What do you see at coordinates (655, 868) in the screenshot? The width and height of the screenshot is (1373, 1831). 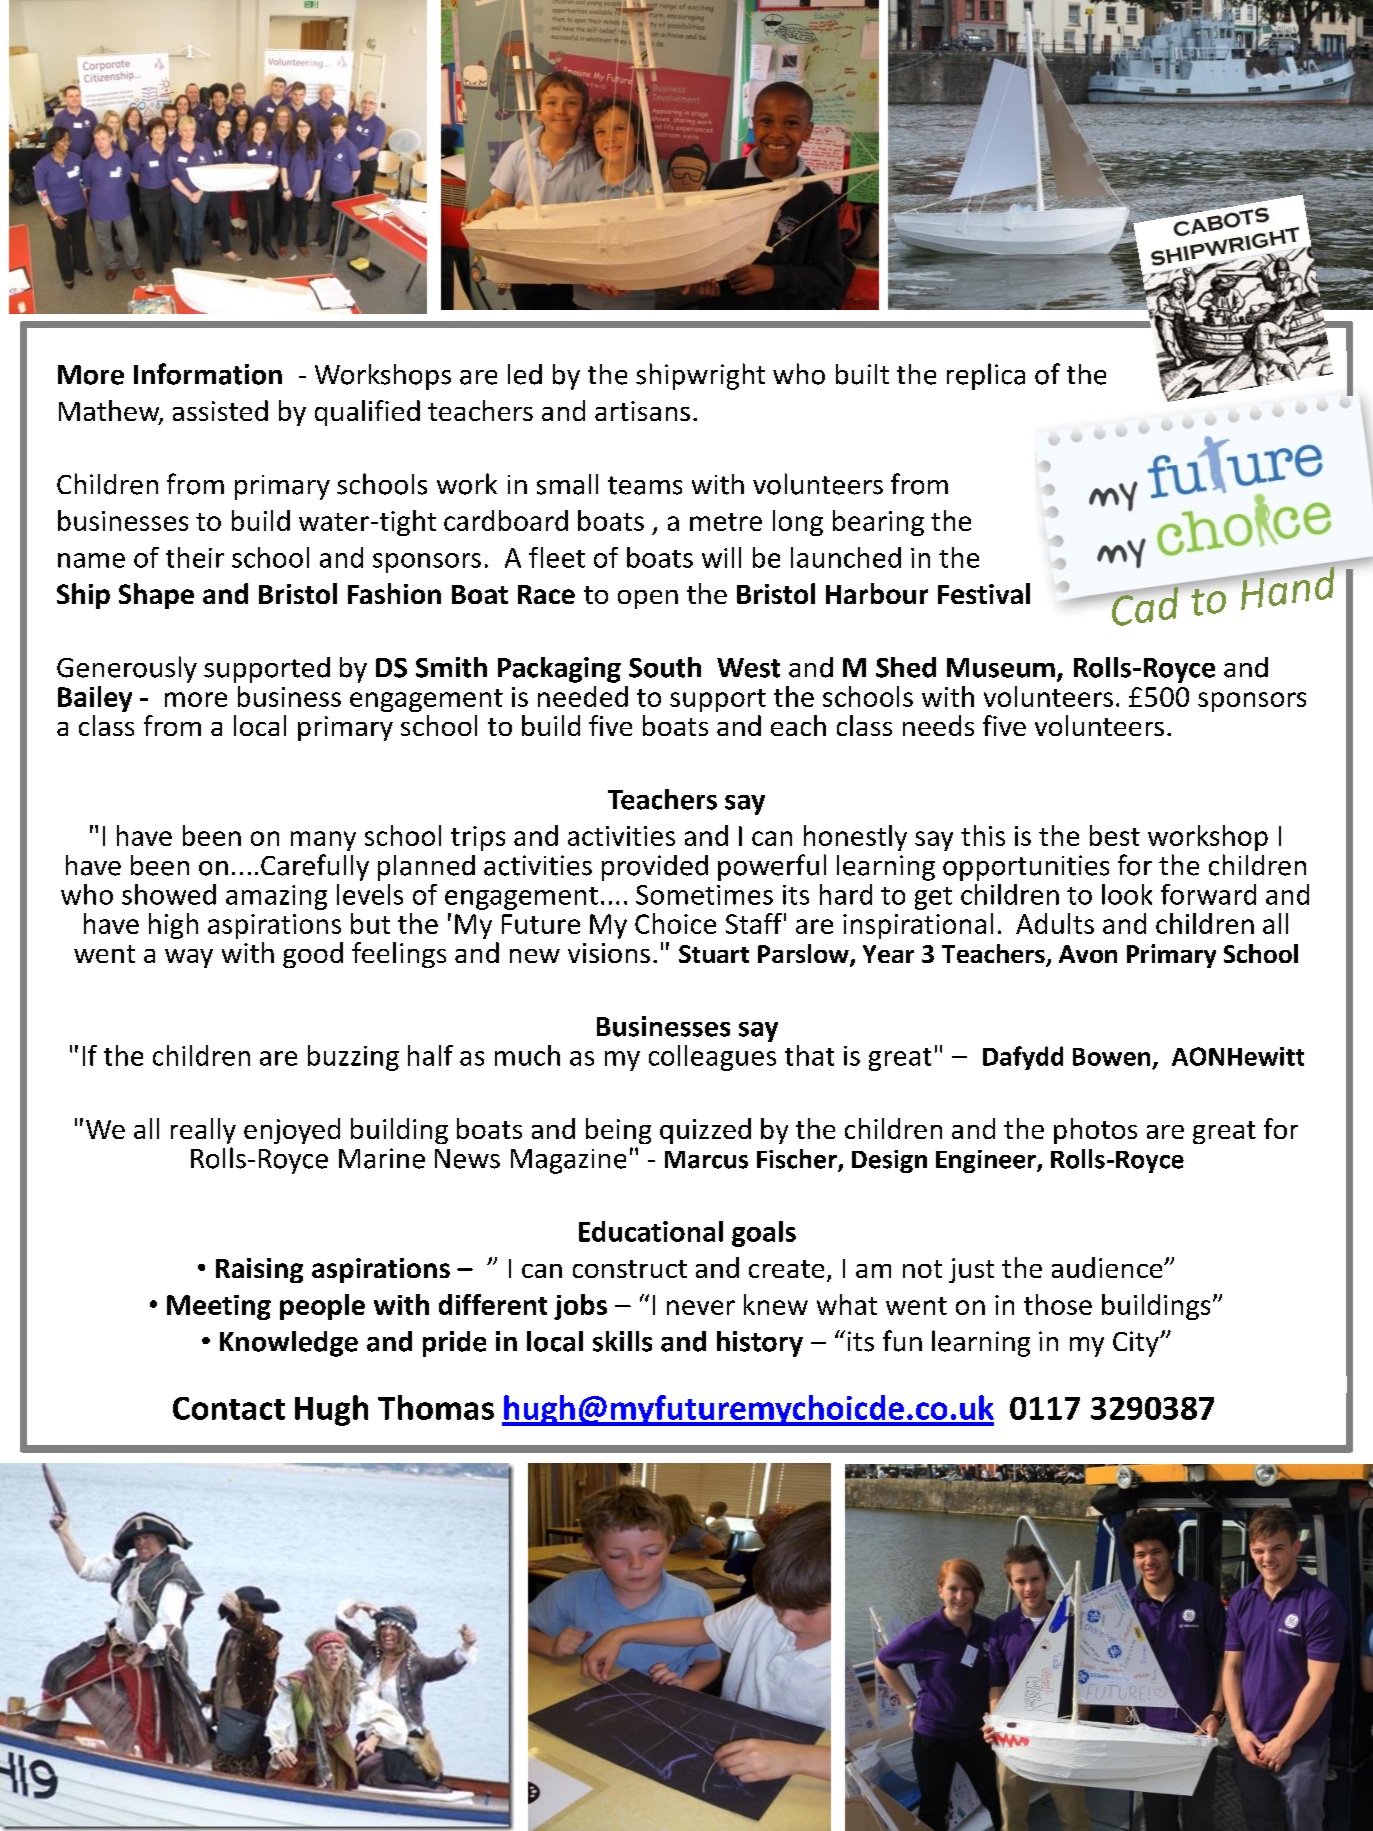 I see `provided` at bounding box center [655, 868].
